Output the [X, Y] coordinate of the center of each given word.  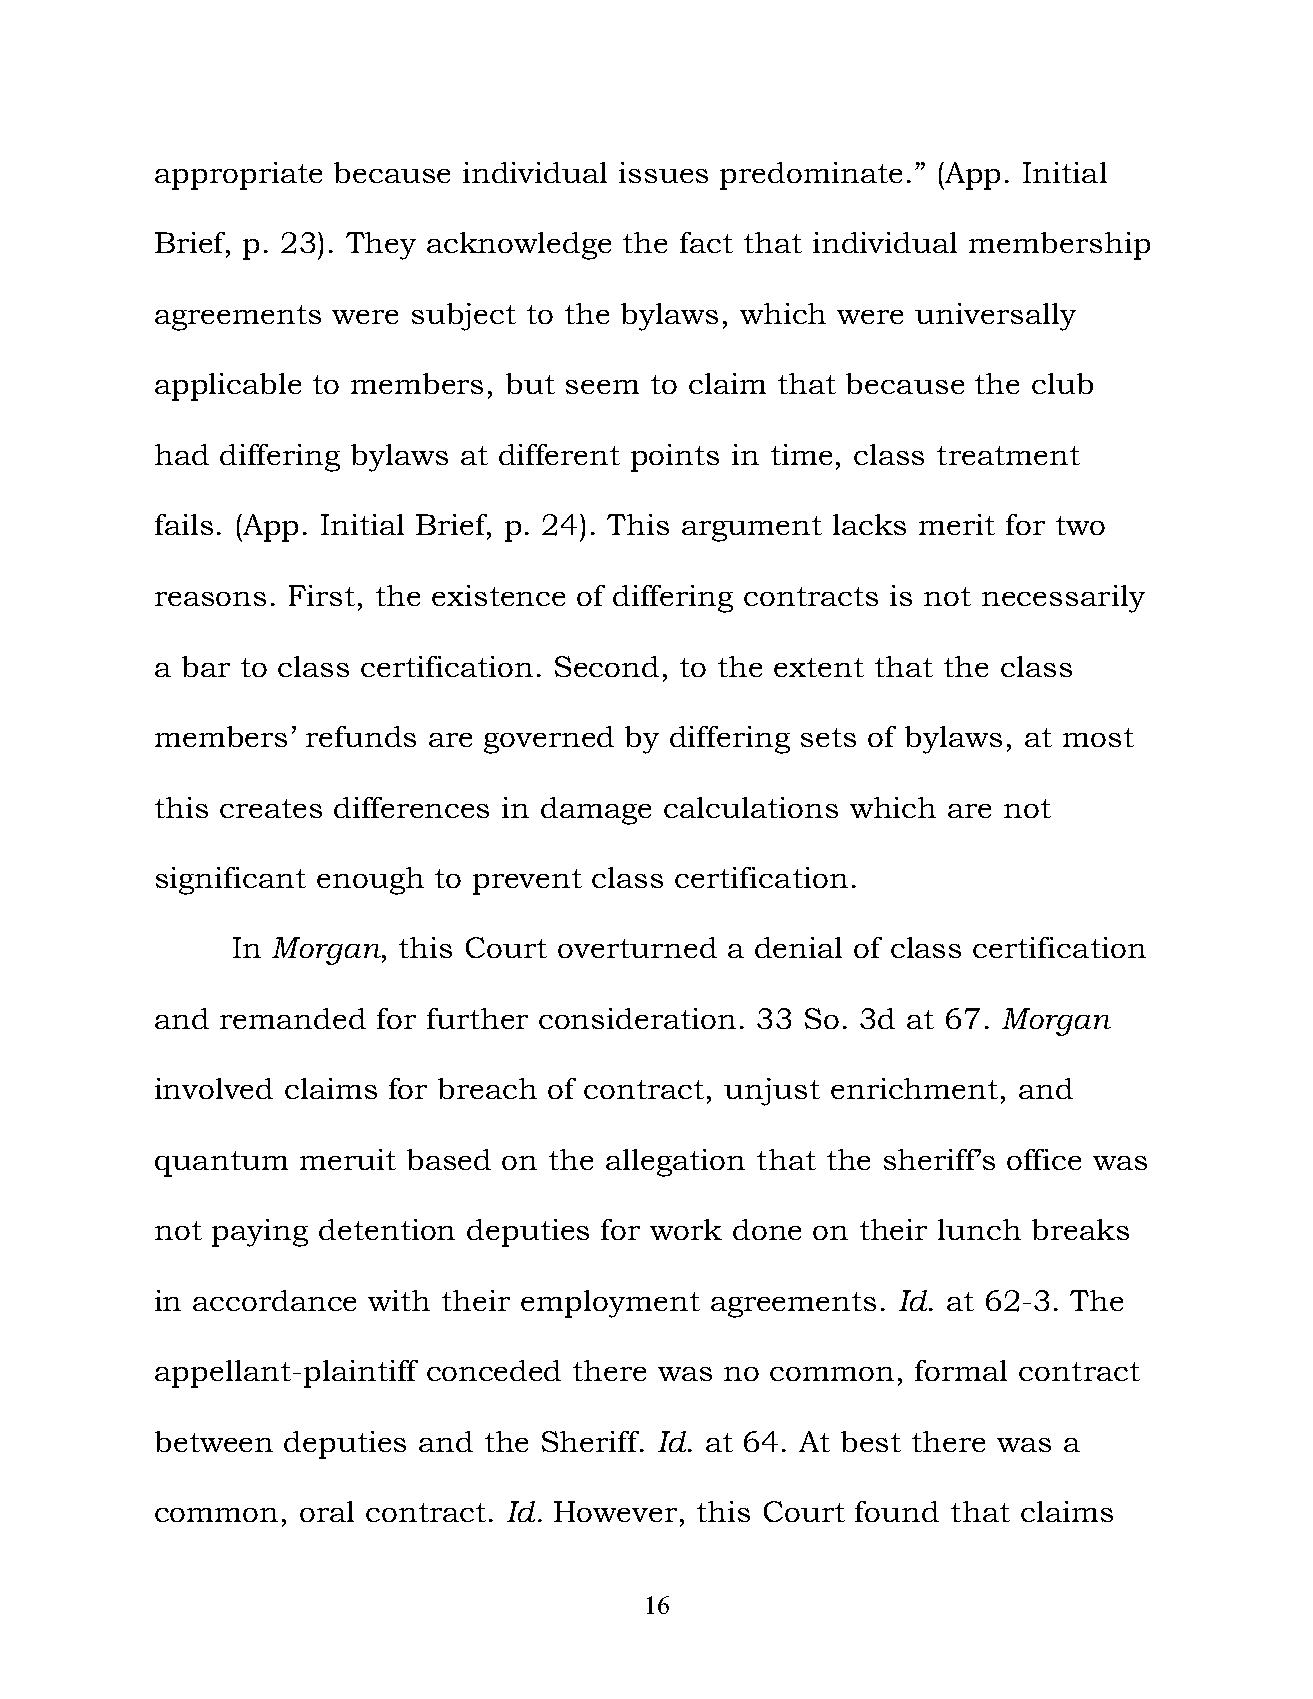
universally [995, 317]
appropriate [238, 176]
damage [596, 811]
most [1098, 737]
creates [271, 808]
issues [663, 172]
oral [327, 1511]
